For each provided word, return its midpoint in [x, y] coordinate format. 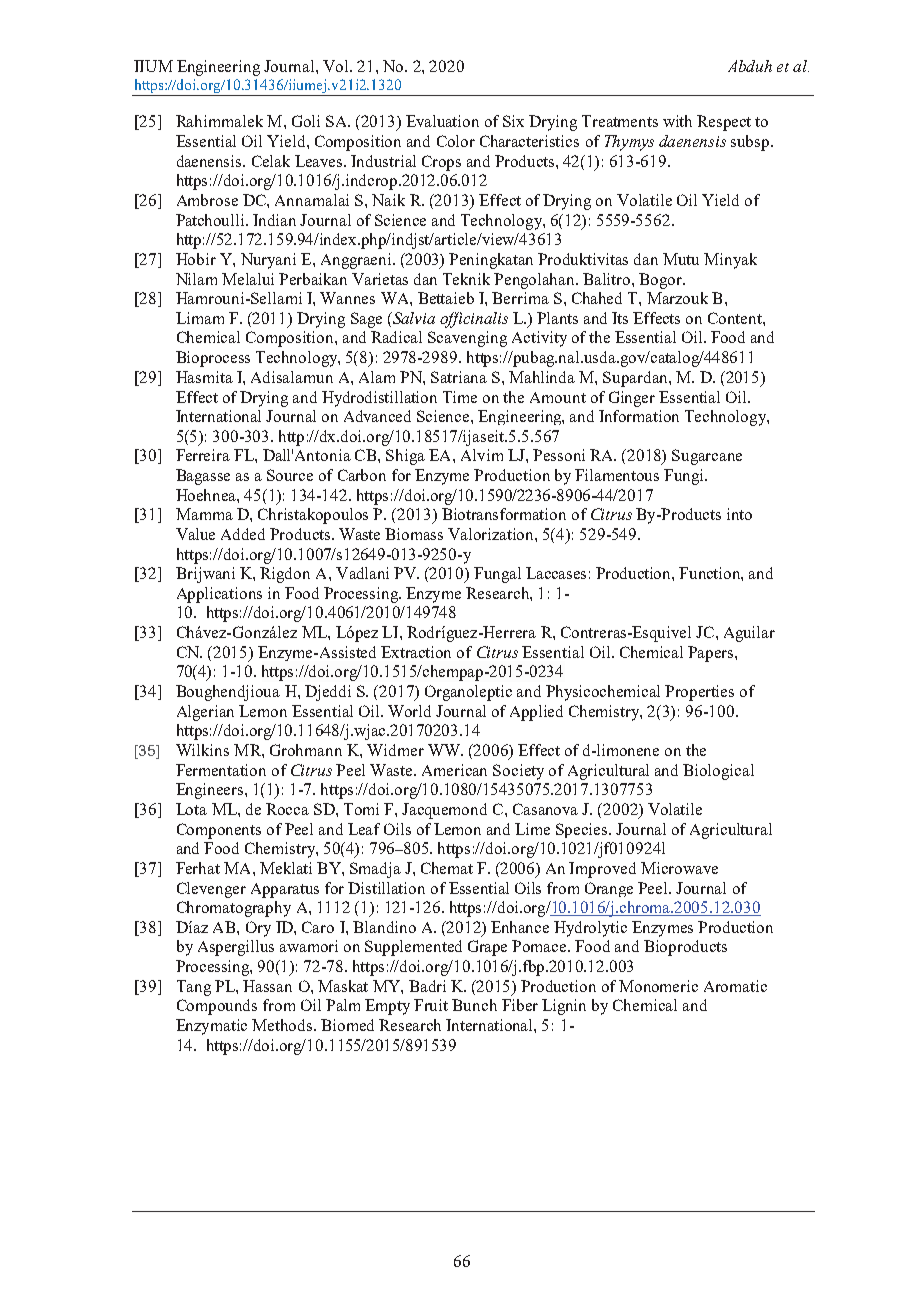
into [739, 514]
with [677, 121]
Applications [219, 595]
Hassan [267, 986]
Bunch [474, 1005]
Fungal [497, 575]
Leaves [320, 161]
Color [456, 141]
